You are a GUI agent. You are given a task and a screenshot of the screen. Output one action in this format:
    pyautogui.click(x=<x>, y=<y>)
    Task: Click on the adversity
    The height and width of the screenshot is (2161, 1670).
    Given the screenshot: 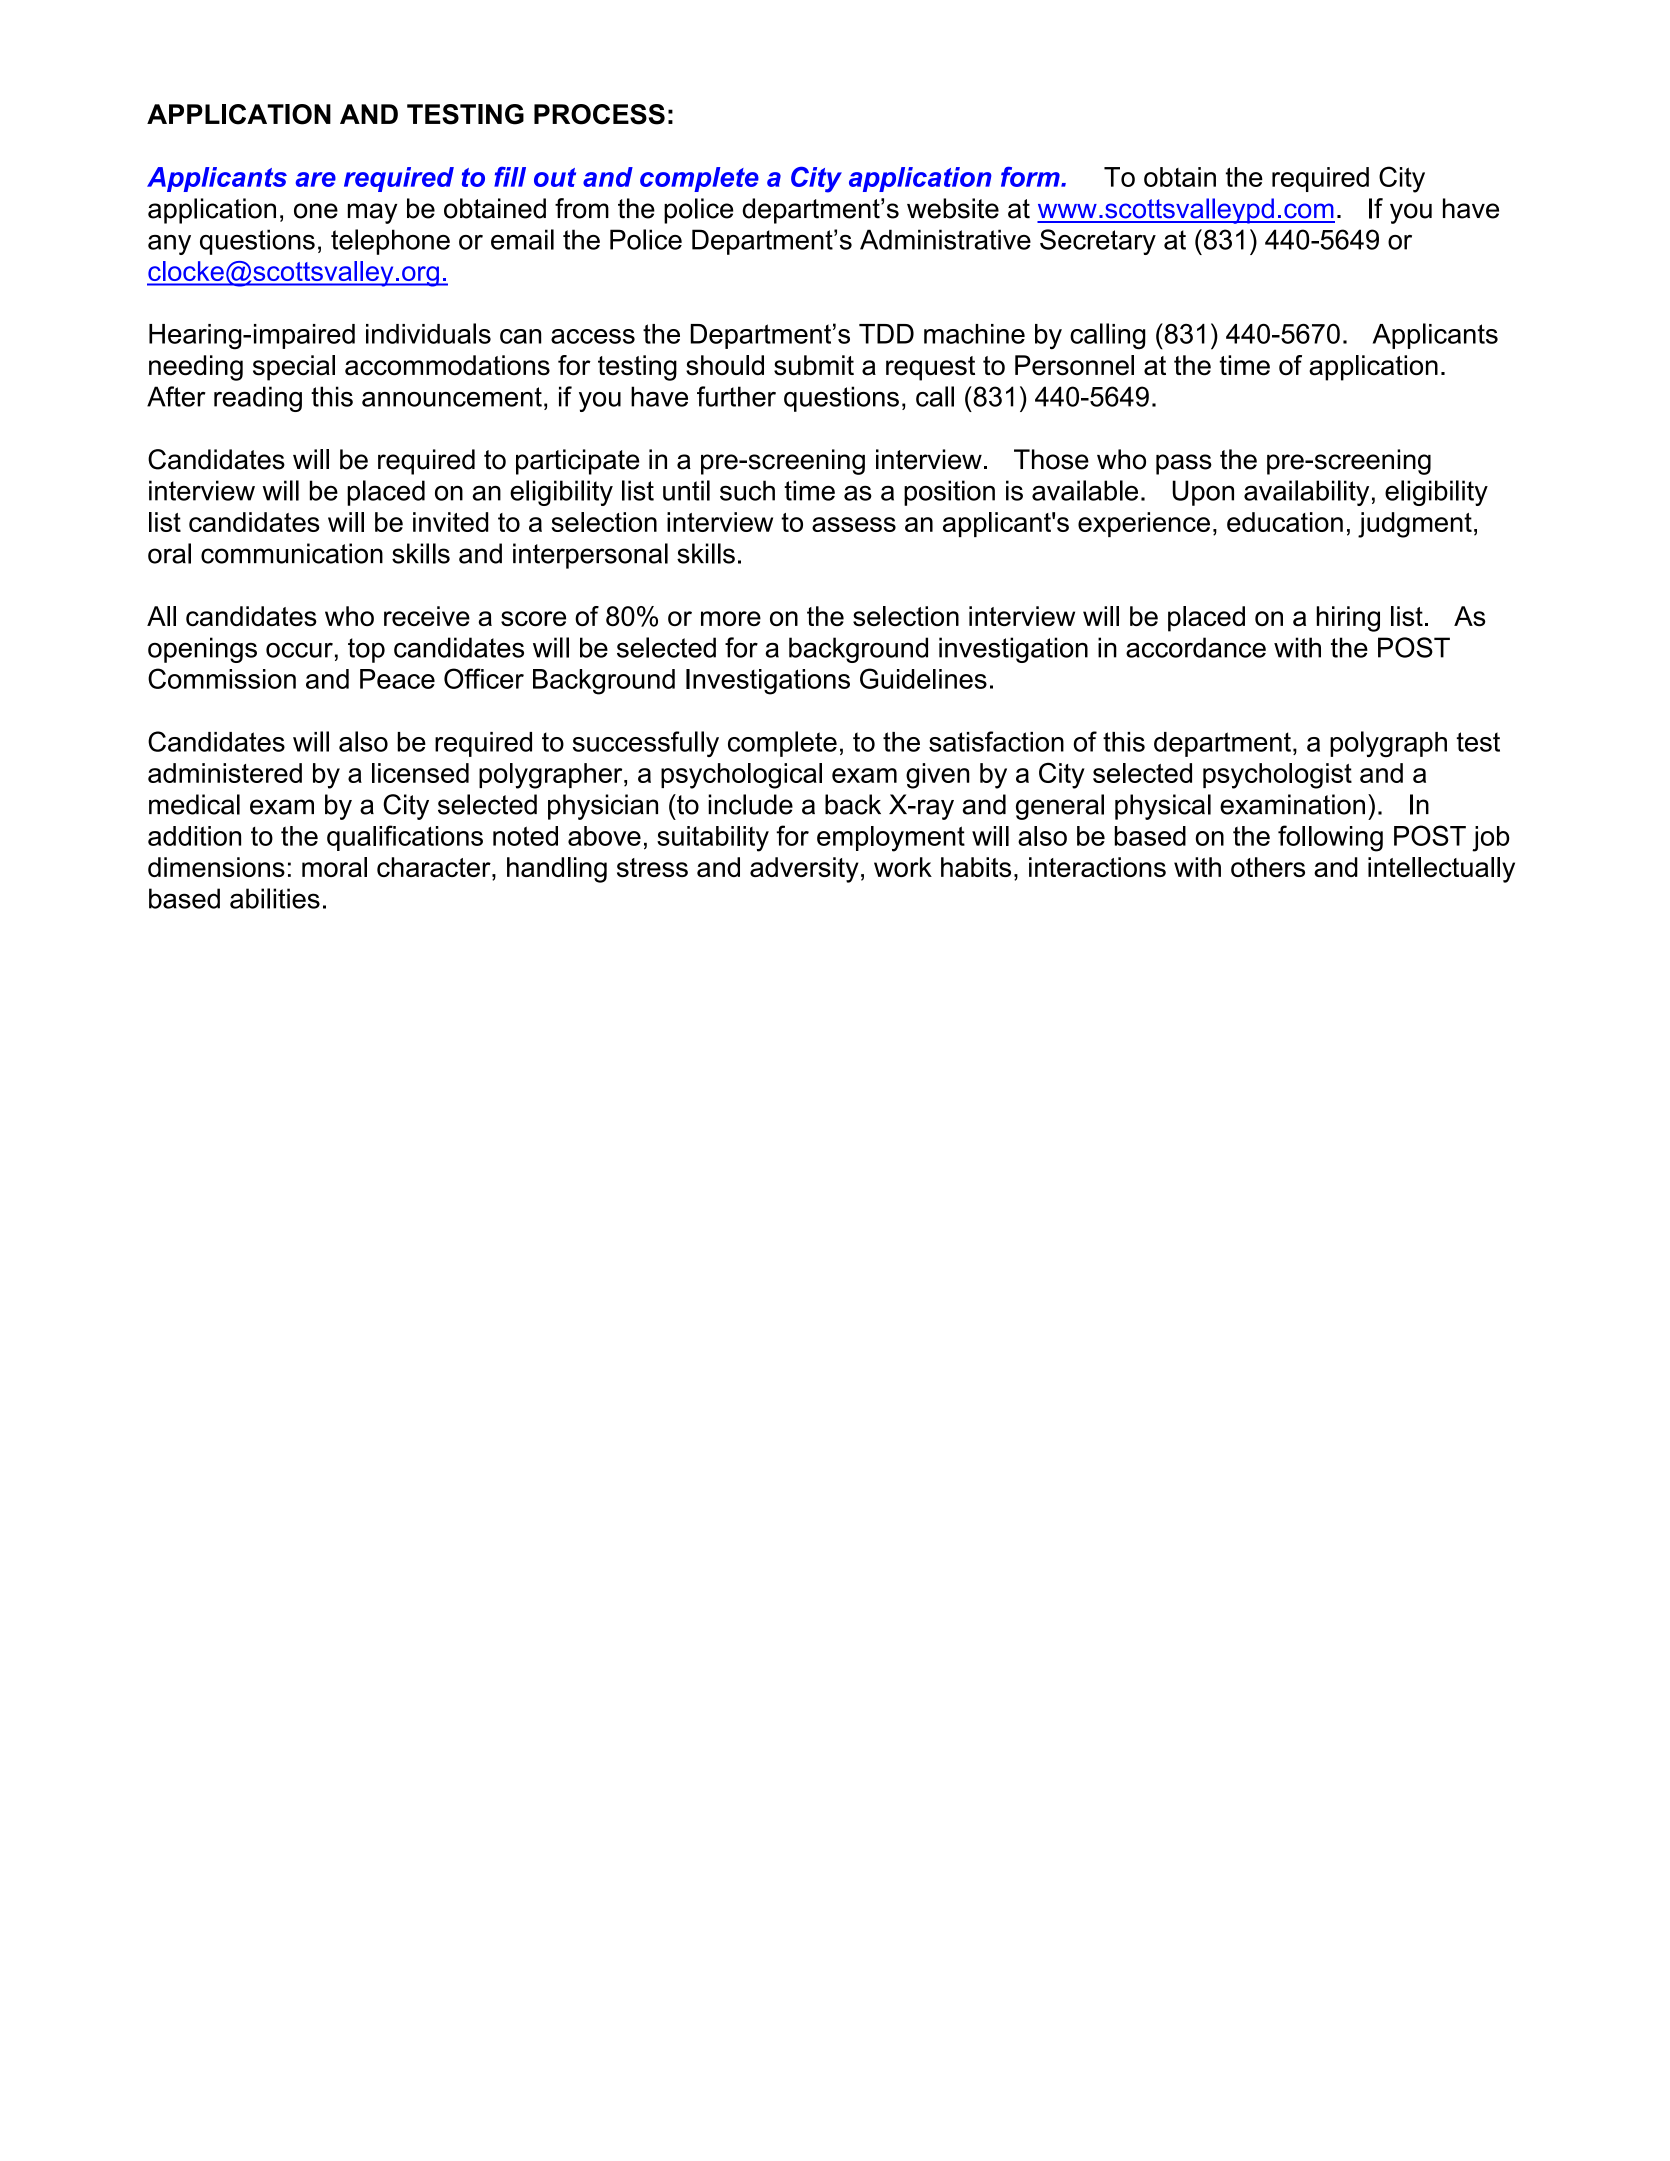 What is the action you would take?
    pyautogui.click(x=804, y=870)
